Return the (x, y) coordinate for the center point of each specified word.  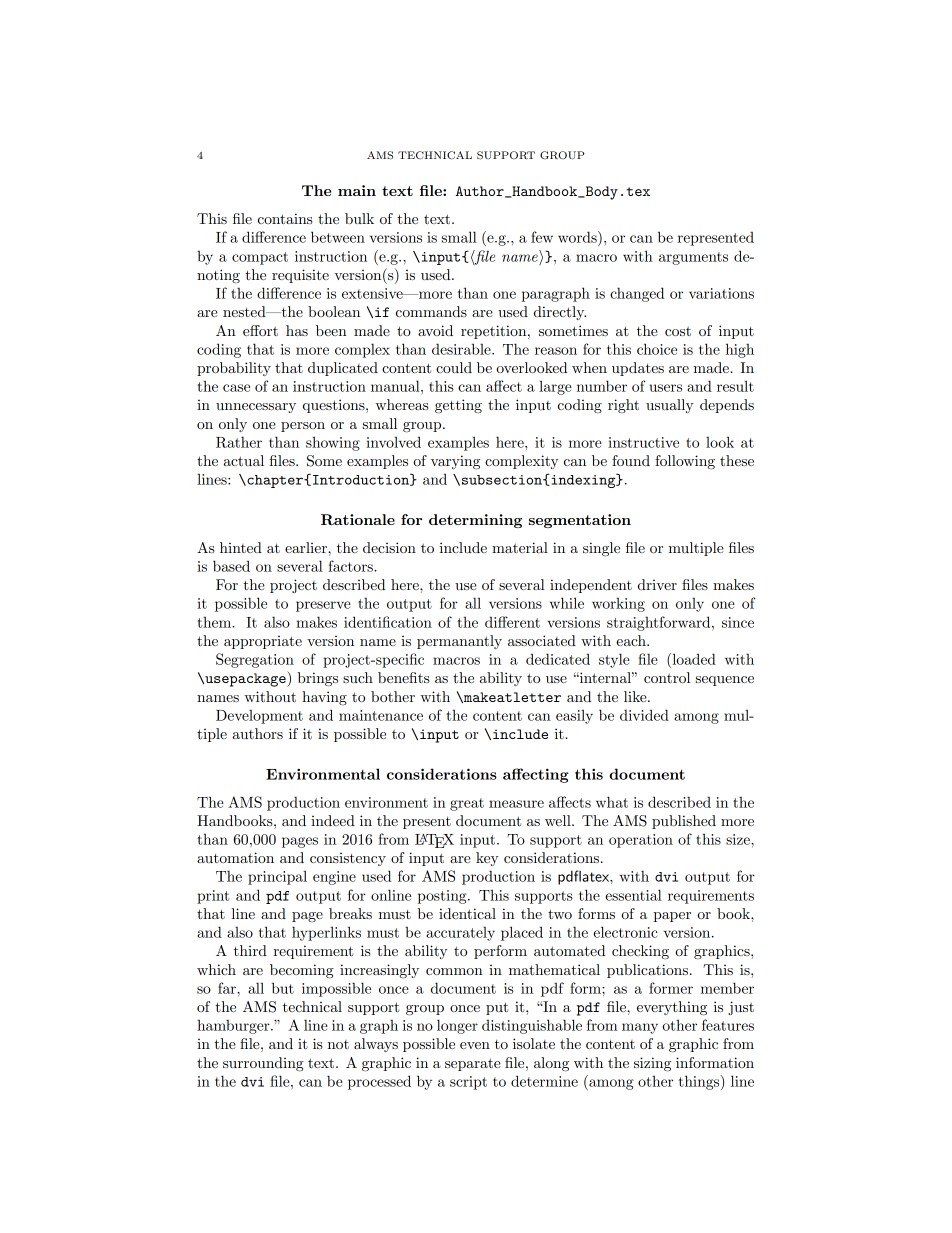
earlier (307, 547)
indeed (333, 820)
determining (475, 521)
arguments (693, 258)
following (685, 462)
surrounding (263, 1064)
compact (260, 258)
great (467, 804)
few (542, 237)
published (684, 822)
